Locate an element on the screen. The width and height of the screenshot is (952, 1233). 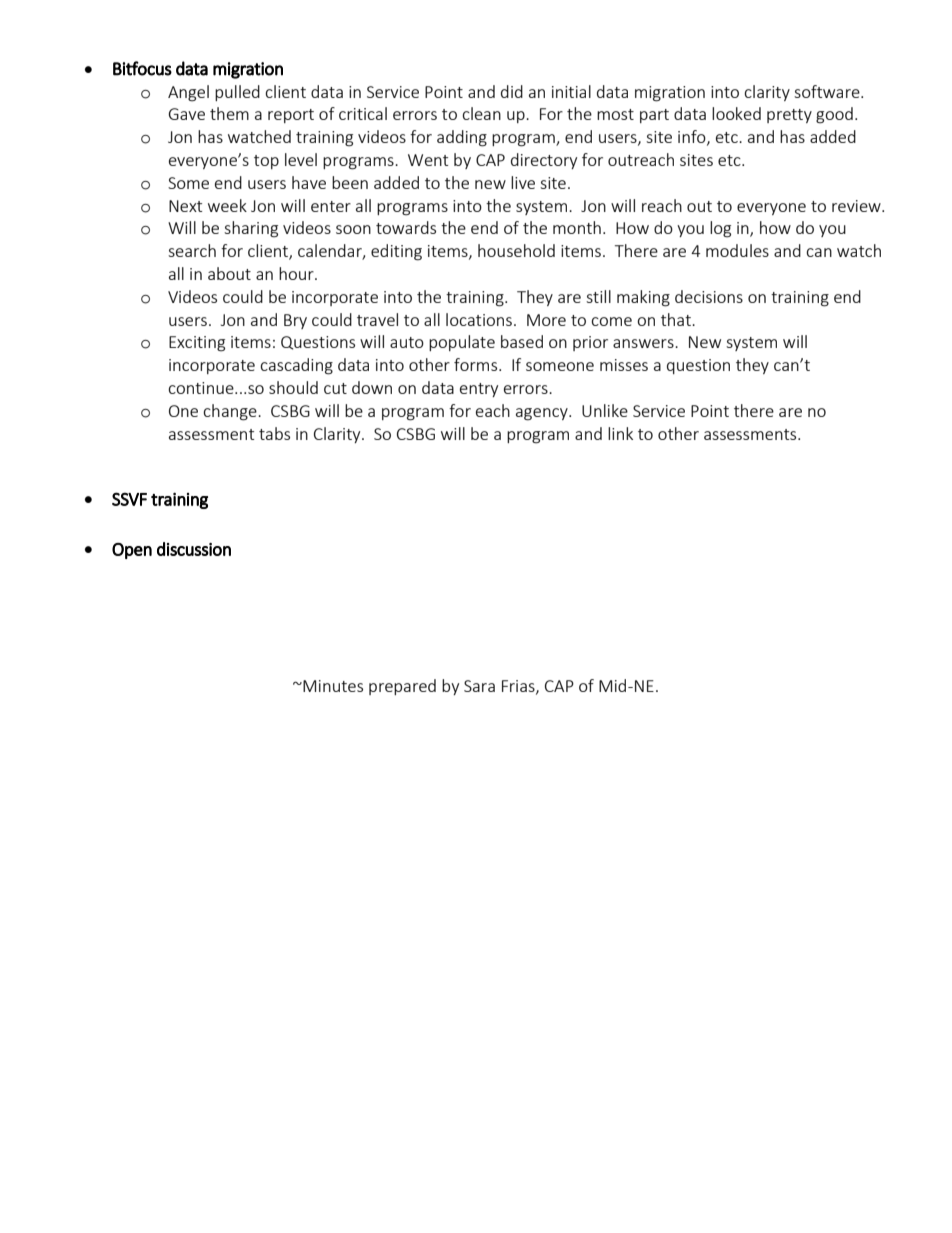
Minutes is located at coordinates (332, 686).
